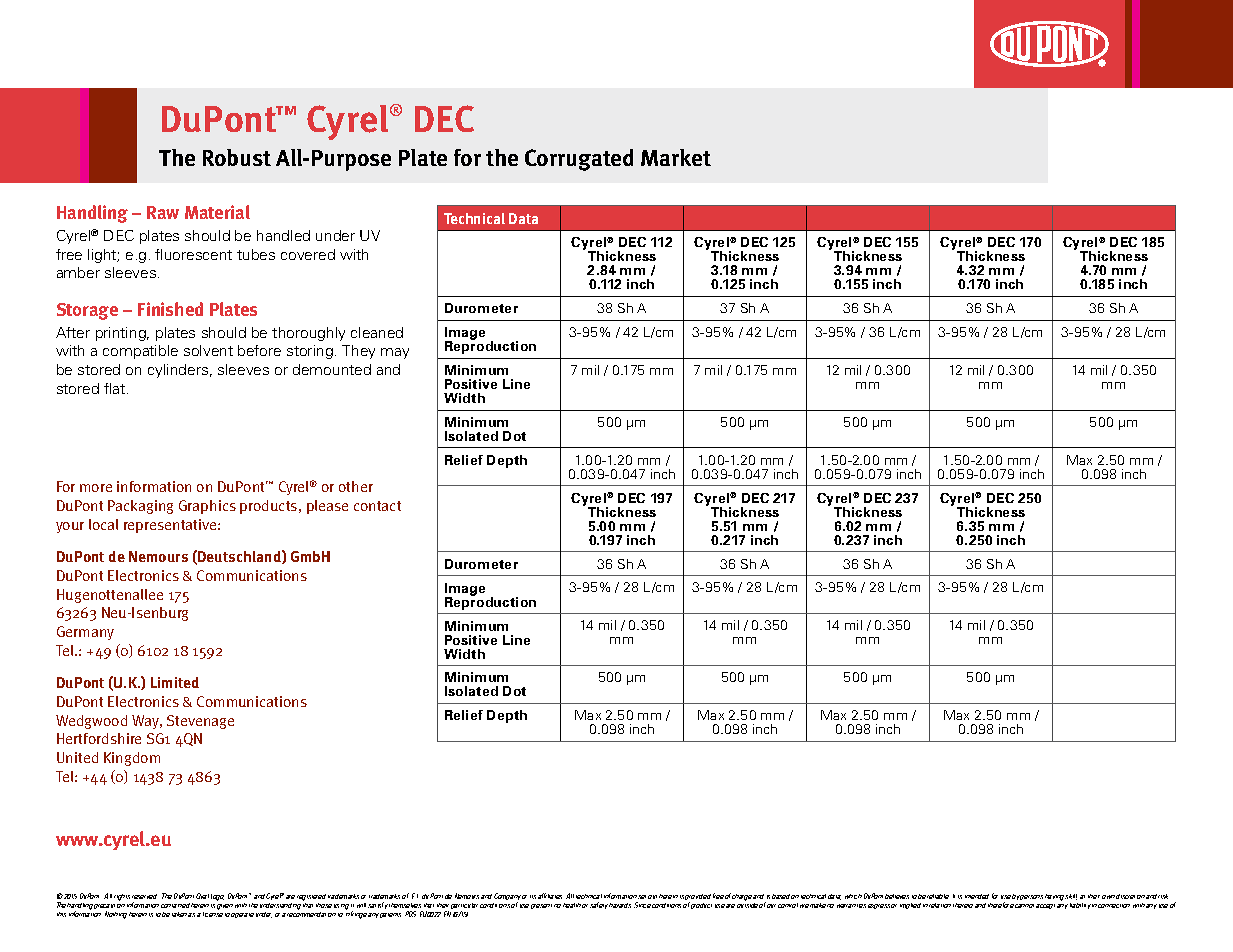 This screenshot has width=1233, height=952. Describe the element at coordinates (377, 506) in the screenshot. I see `contact` at that location.
